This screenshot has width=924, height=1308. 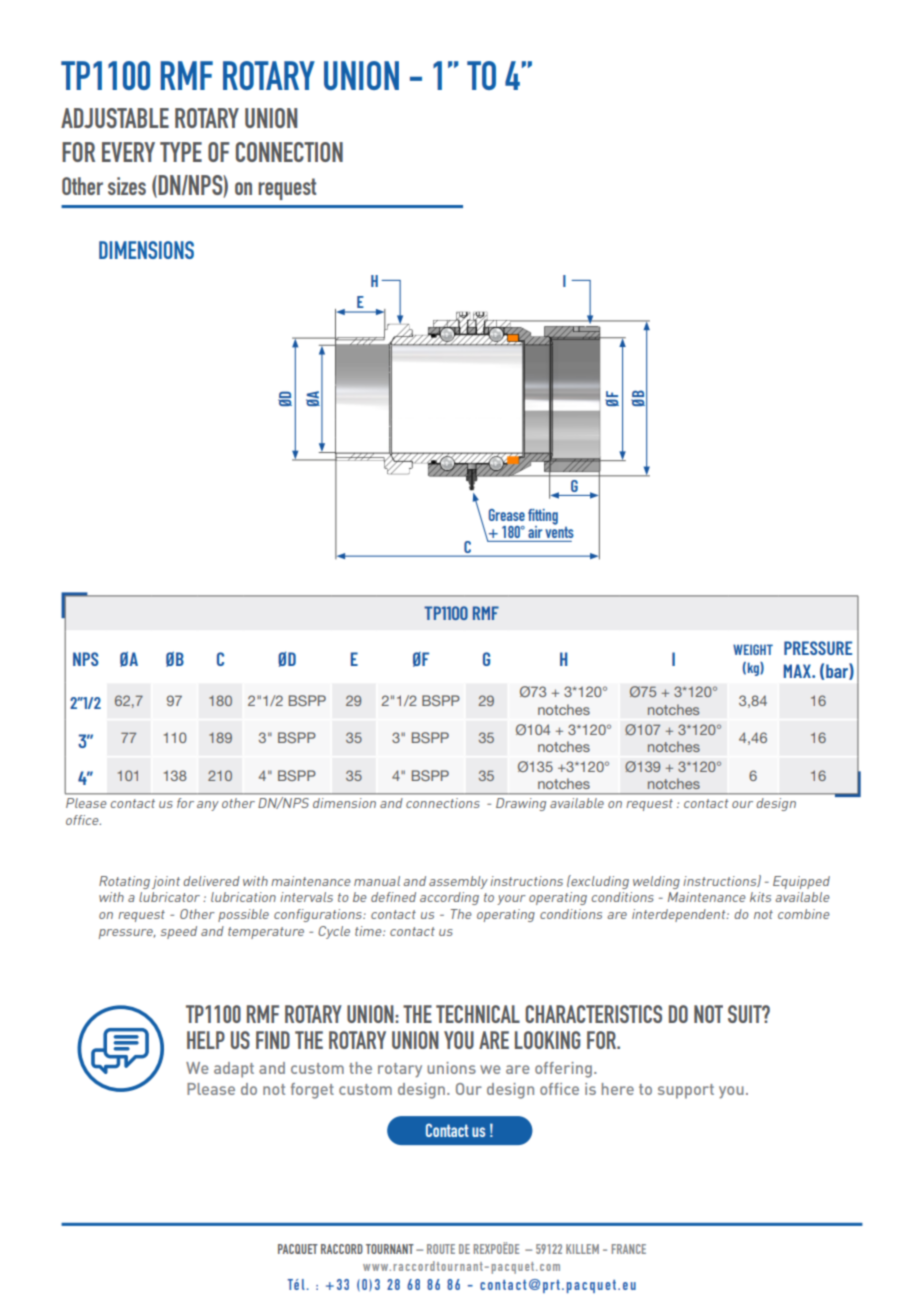 I want to click on HELP, so click(x=206, y=1040).
